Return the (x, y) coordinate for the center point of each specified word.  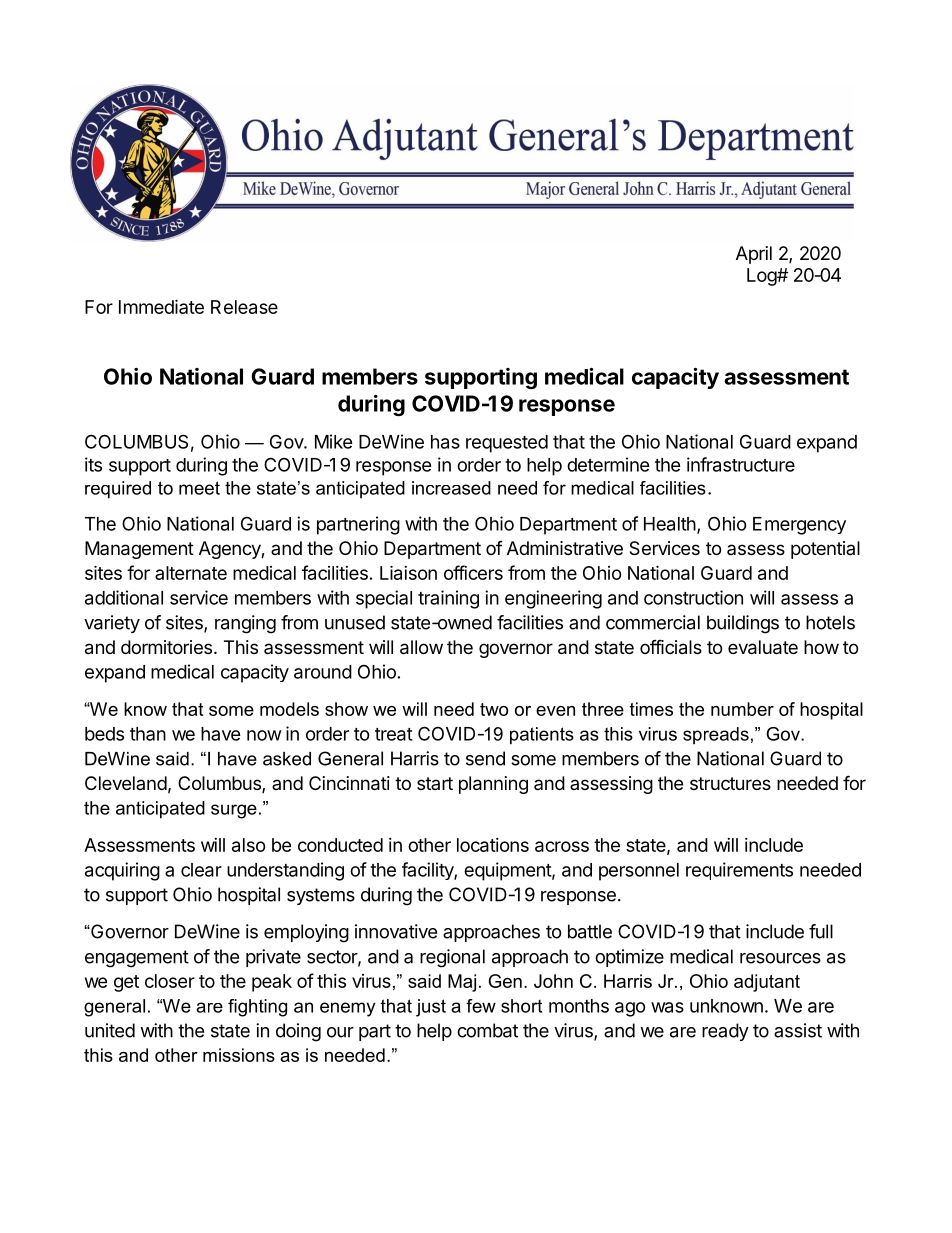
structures (730, 783)
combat (487, 1030)
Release (244, 307)
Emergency (799, 526)
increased (451, 488)
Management (139, 550)
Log (762, 277)
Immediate (161, 306)
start (435, 783)
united (110, 1030)
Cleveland (126, 783)
